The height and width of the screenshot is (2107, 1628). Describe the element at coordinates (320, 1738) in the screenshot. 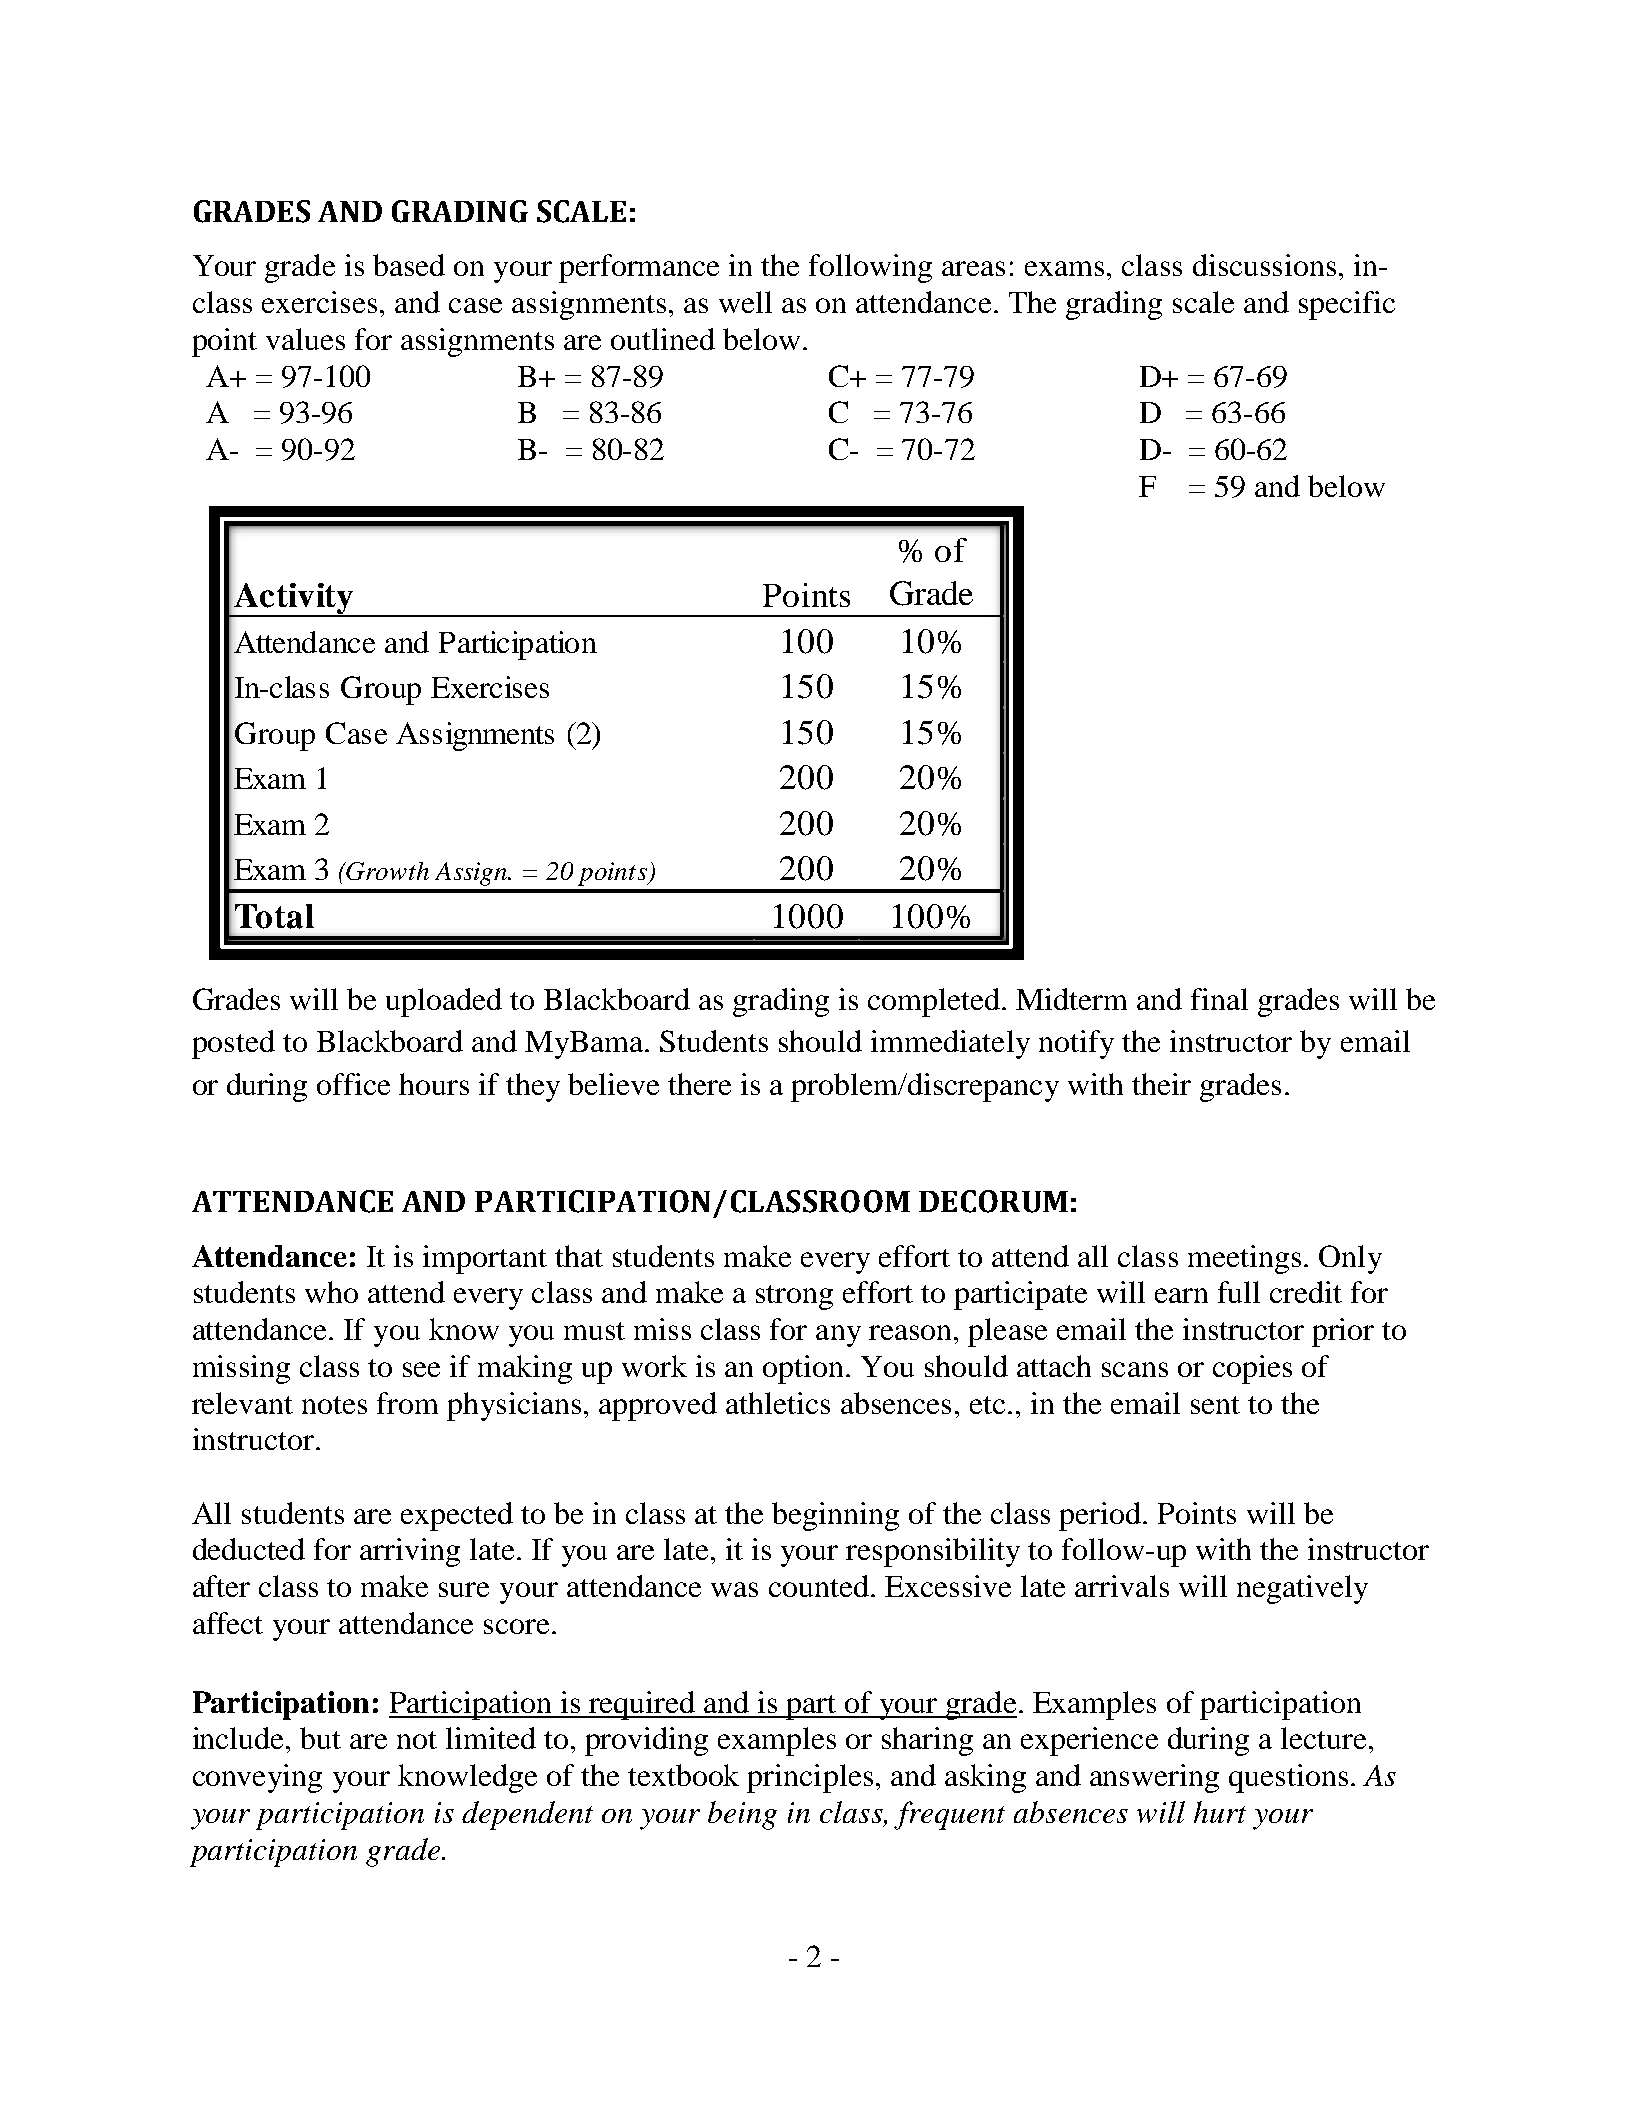

I see `but` at that location.
